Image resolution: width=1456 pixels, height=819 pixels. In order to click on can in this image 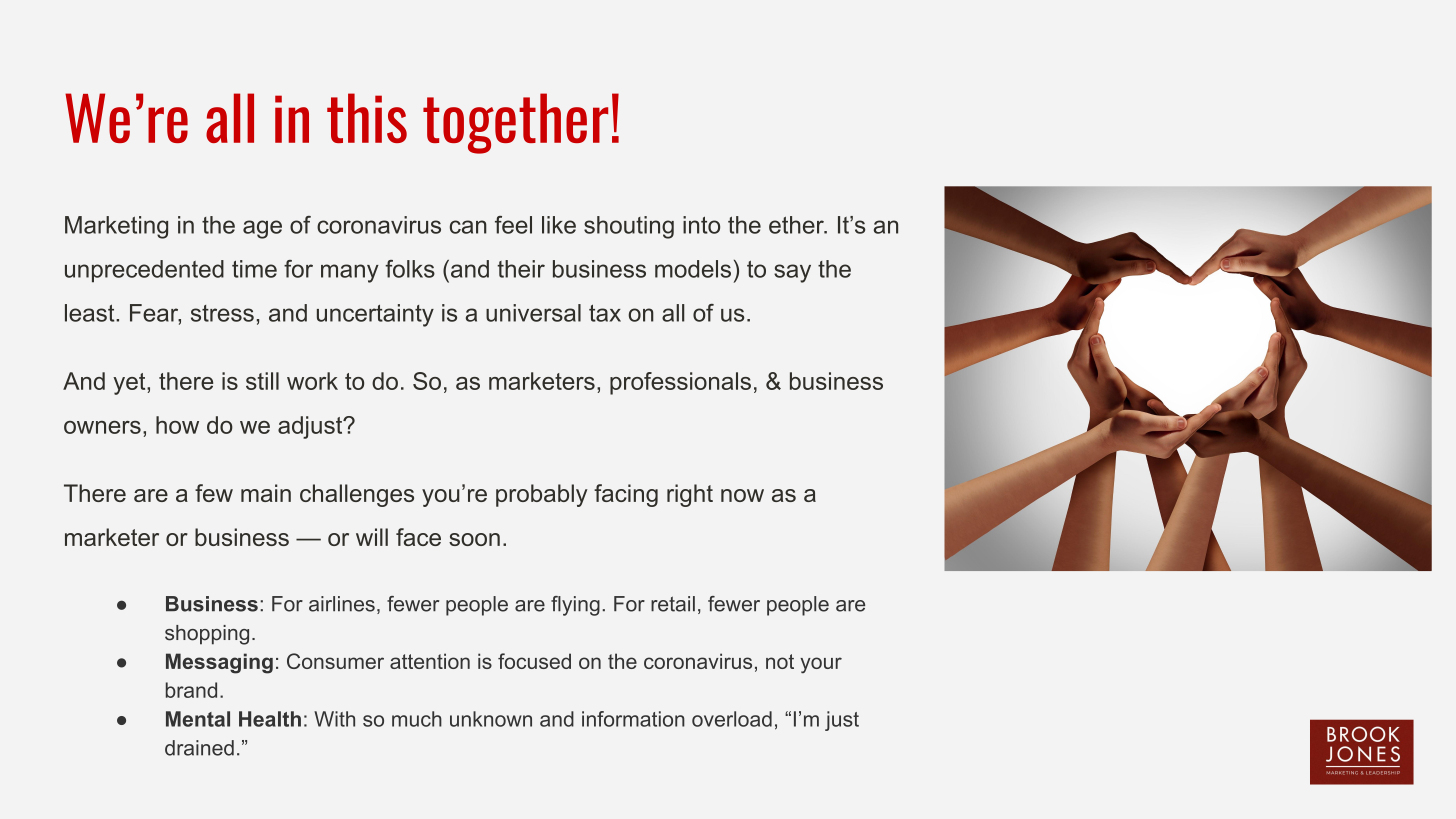, I will do `click(468, 227)`.
